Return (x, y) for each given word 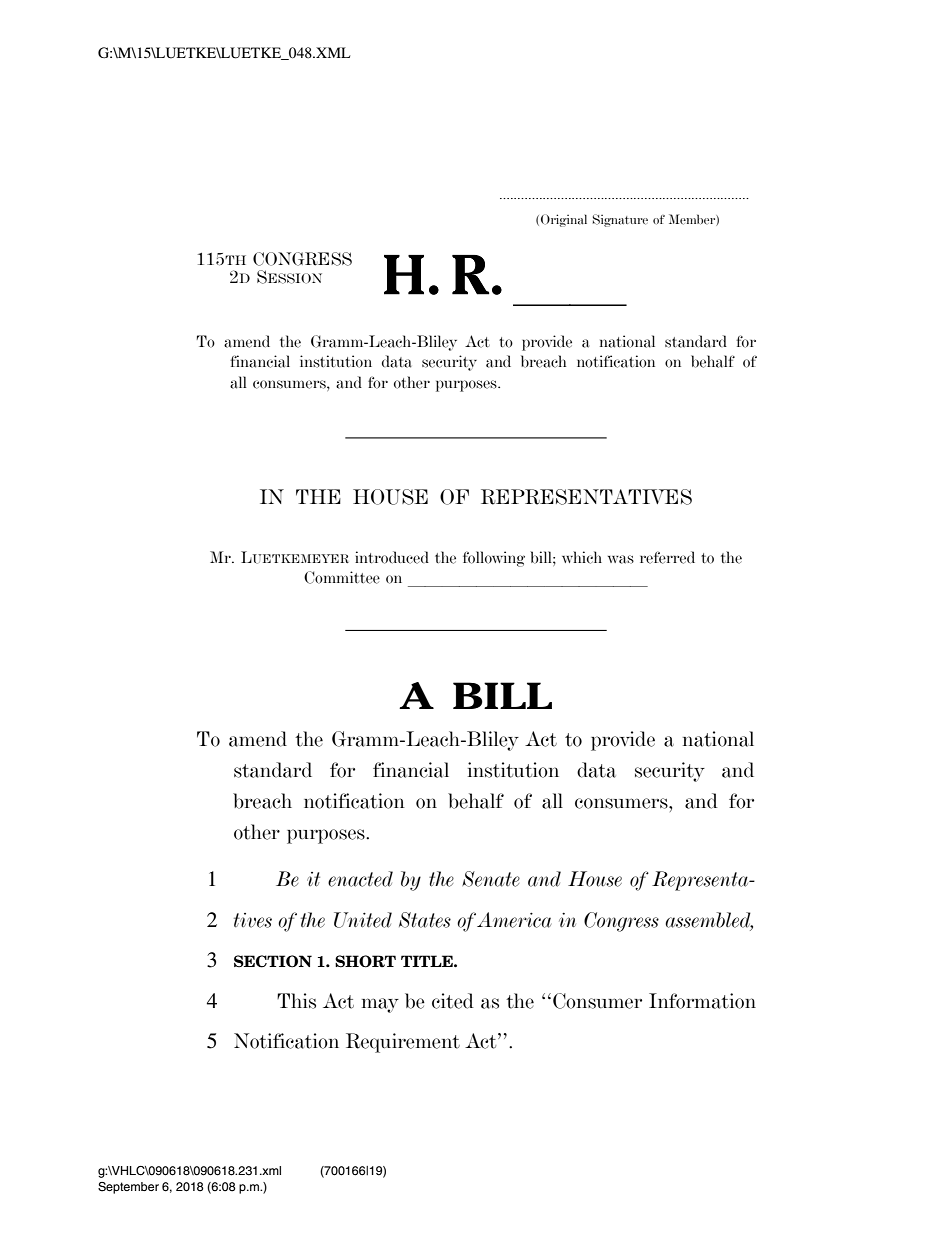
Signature (620, 220)
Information (702, 1001)
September (128, 1188)
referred (667, 557)
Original (564, 220)
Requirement (403, 1043)
